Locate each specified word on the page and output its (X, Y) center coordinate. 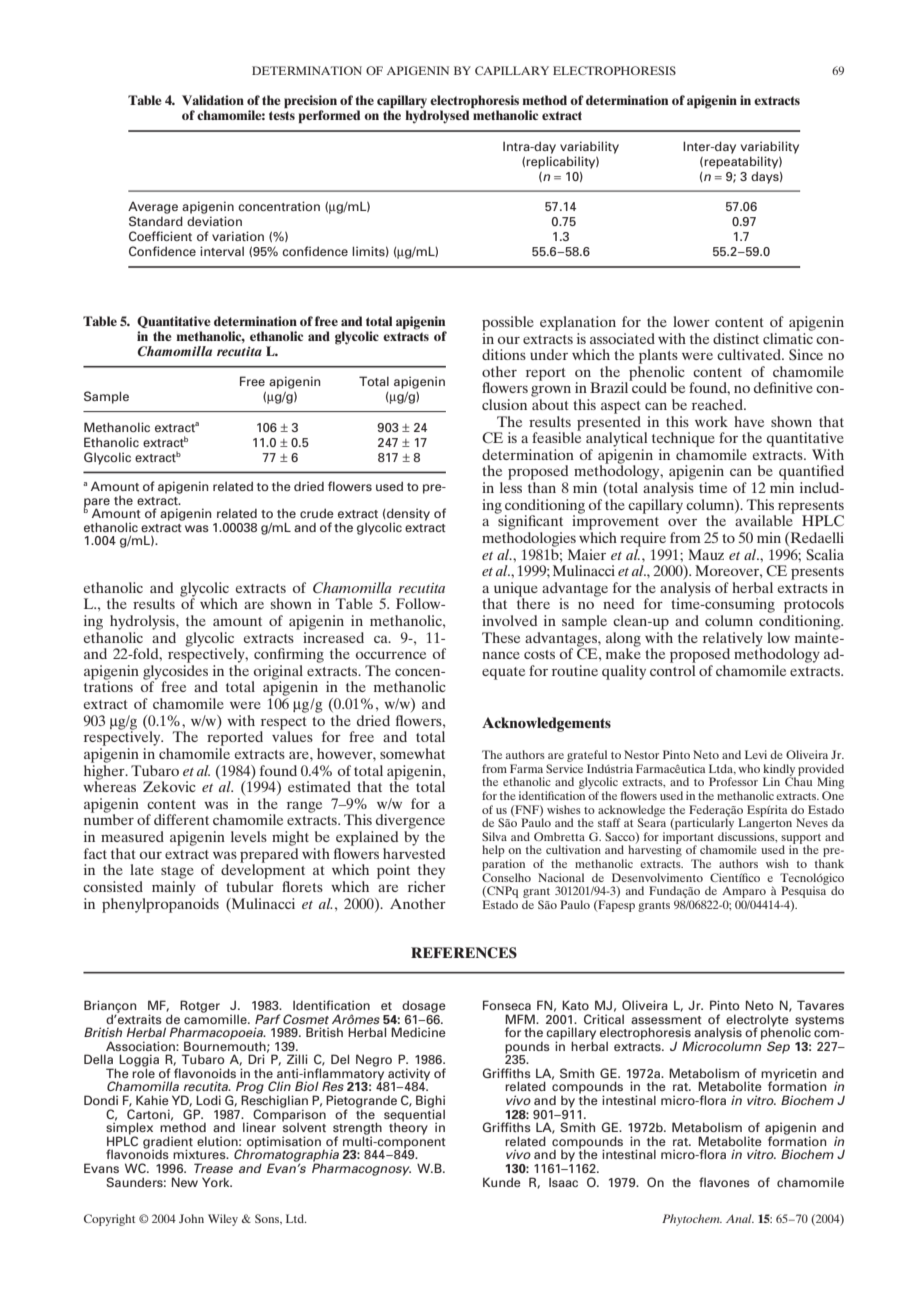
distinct (736, 338)
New (185, 1182)
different (181, 819)
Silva (494, 836)
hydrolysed (437, 117)
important (688, 839)
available (765, 519)
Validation (213, 100)
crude (317, 513)
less (511, 487)
